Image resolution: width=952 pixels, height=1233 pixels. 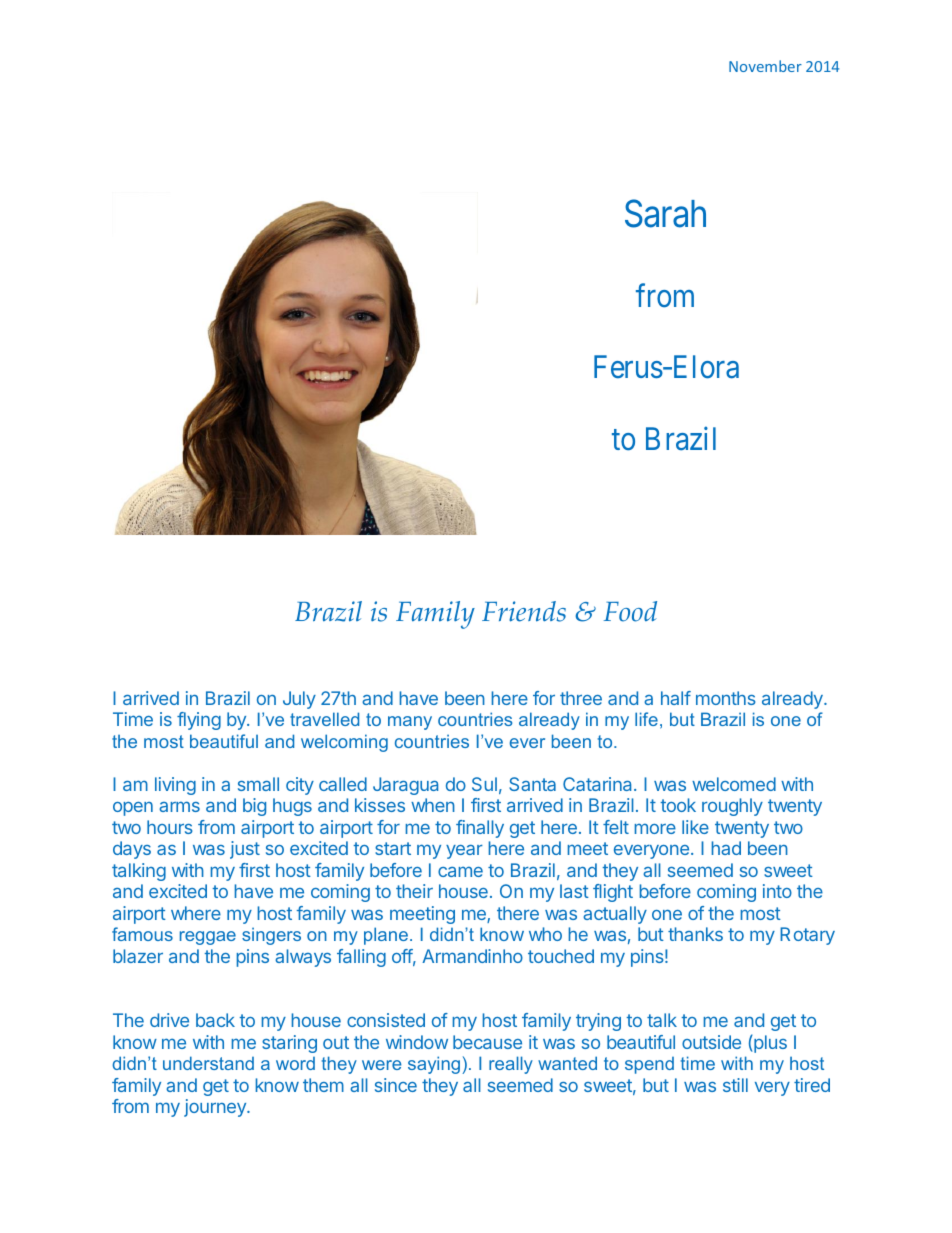 What do you see at coordinates (630, 611) in the screenshot?
I see `Food` at bounding box center [630, 611].
